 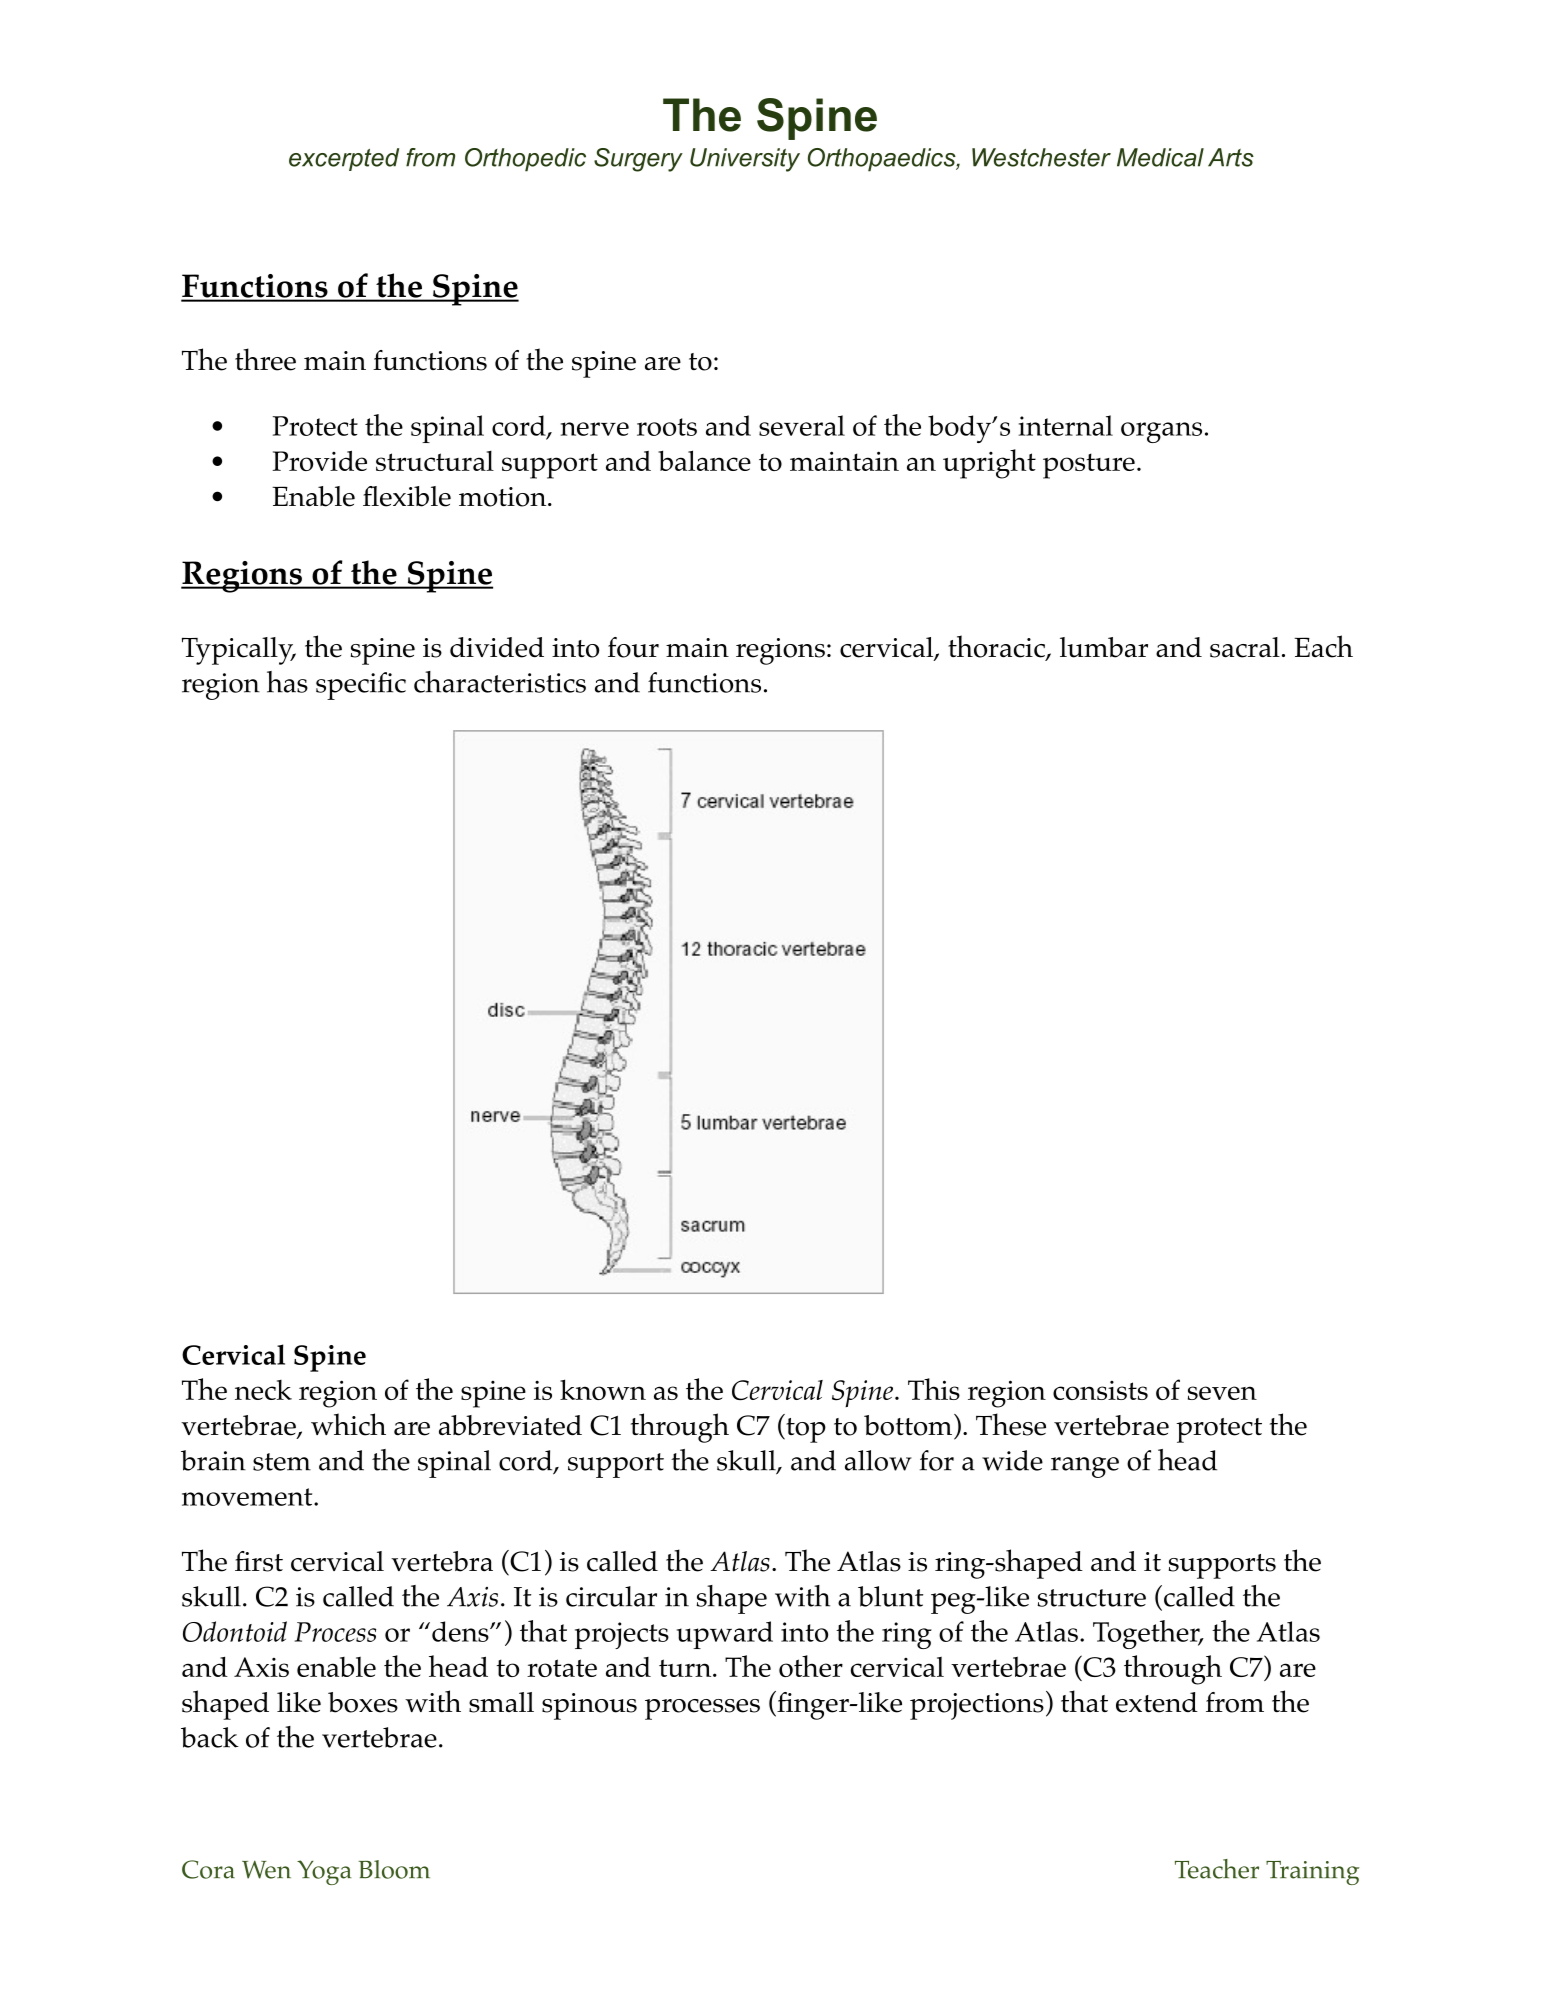 What do you see at coordinates (324, 1872) in the screenshot?
I see `Yoga` at bounding box center [324, 1872].
